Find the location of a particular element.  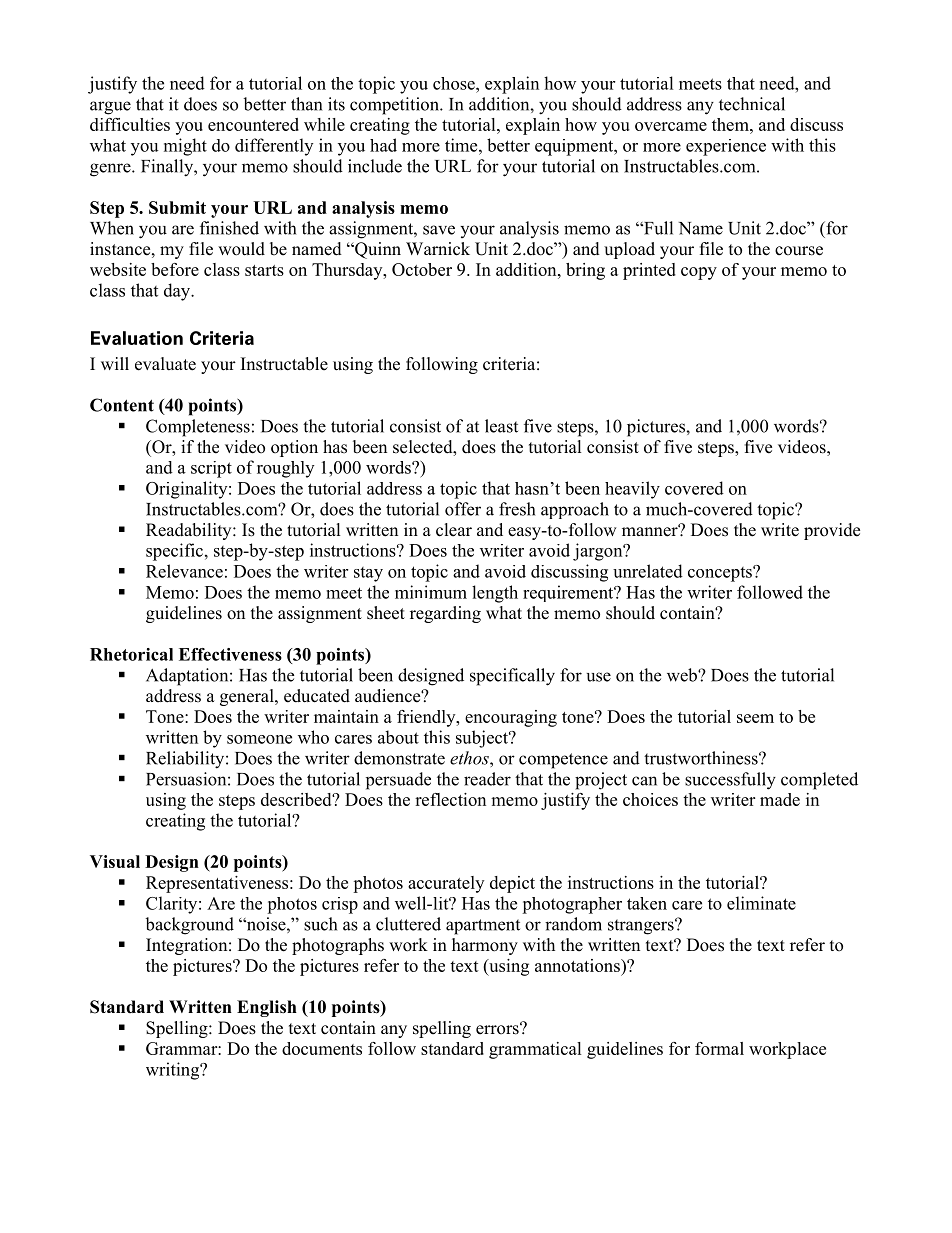

copy is located at coordinates (699, 273).
